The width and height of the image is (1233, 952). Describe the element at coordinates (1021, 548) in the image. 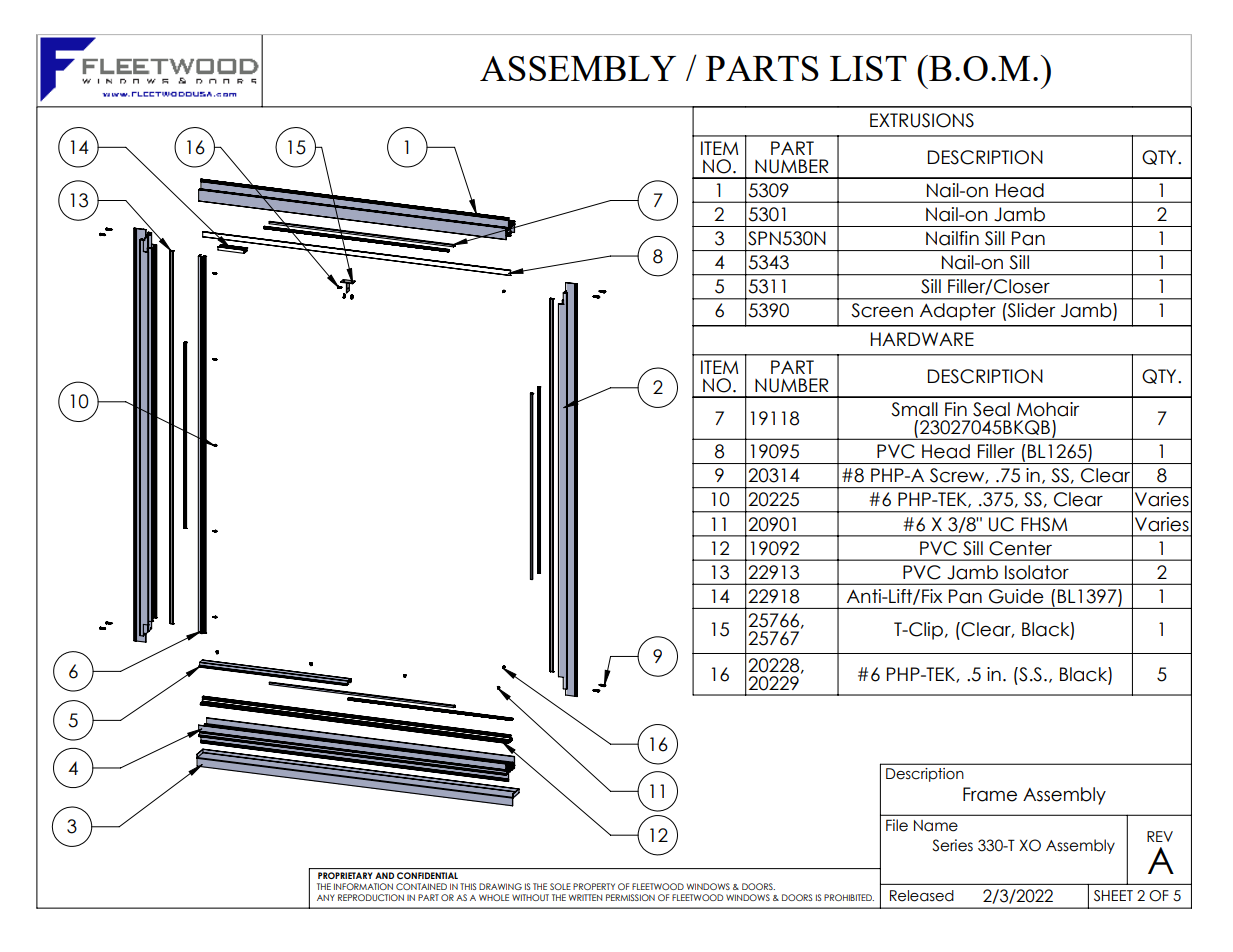

I see `Center` at that location.
